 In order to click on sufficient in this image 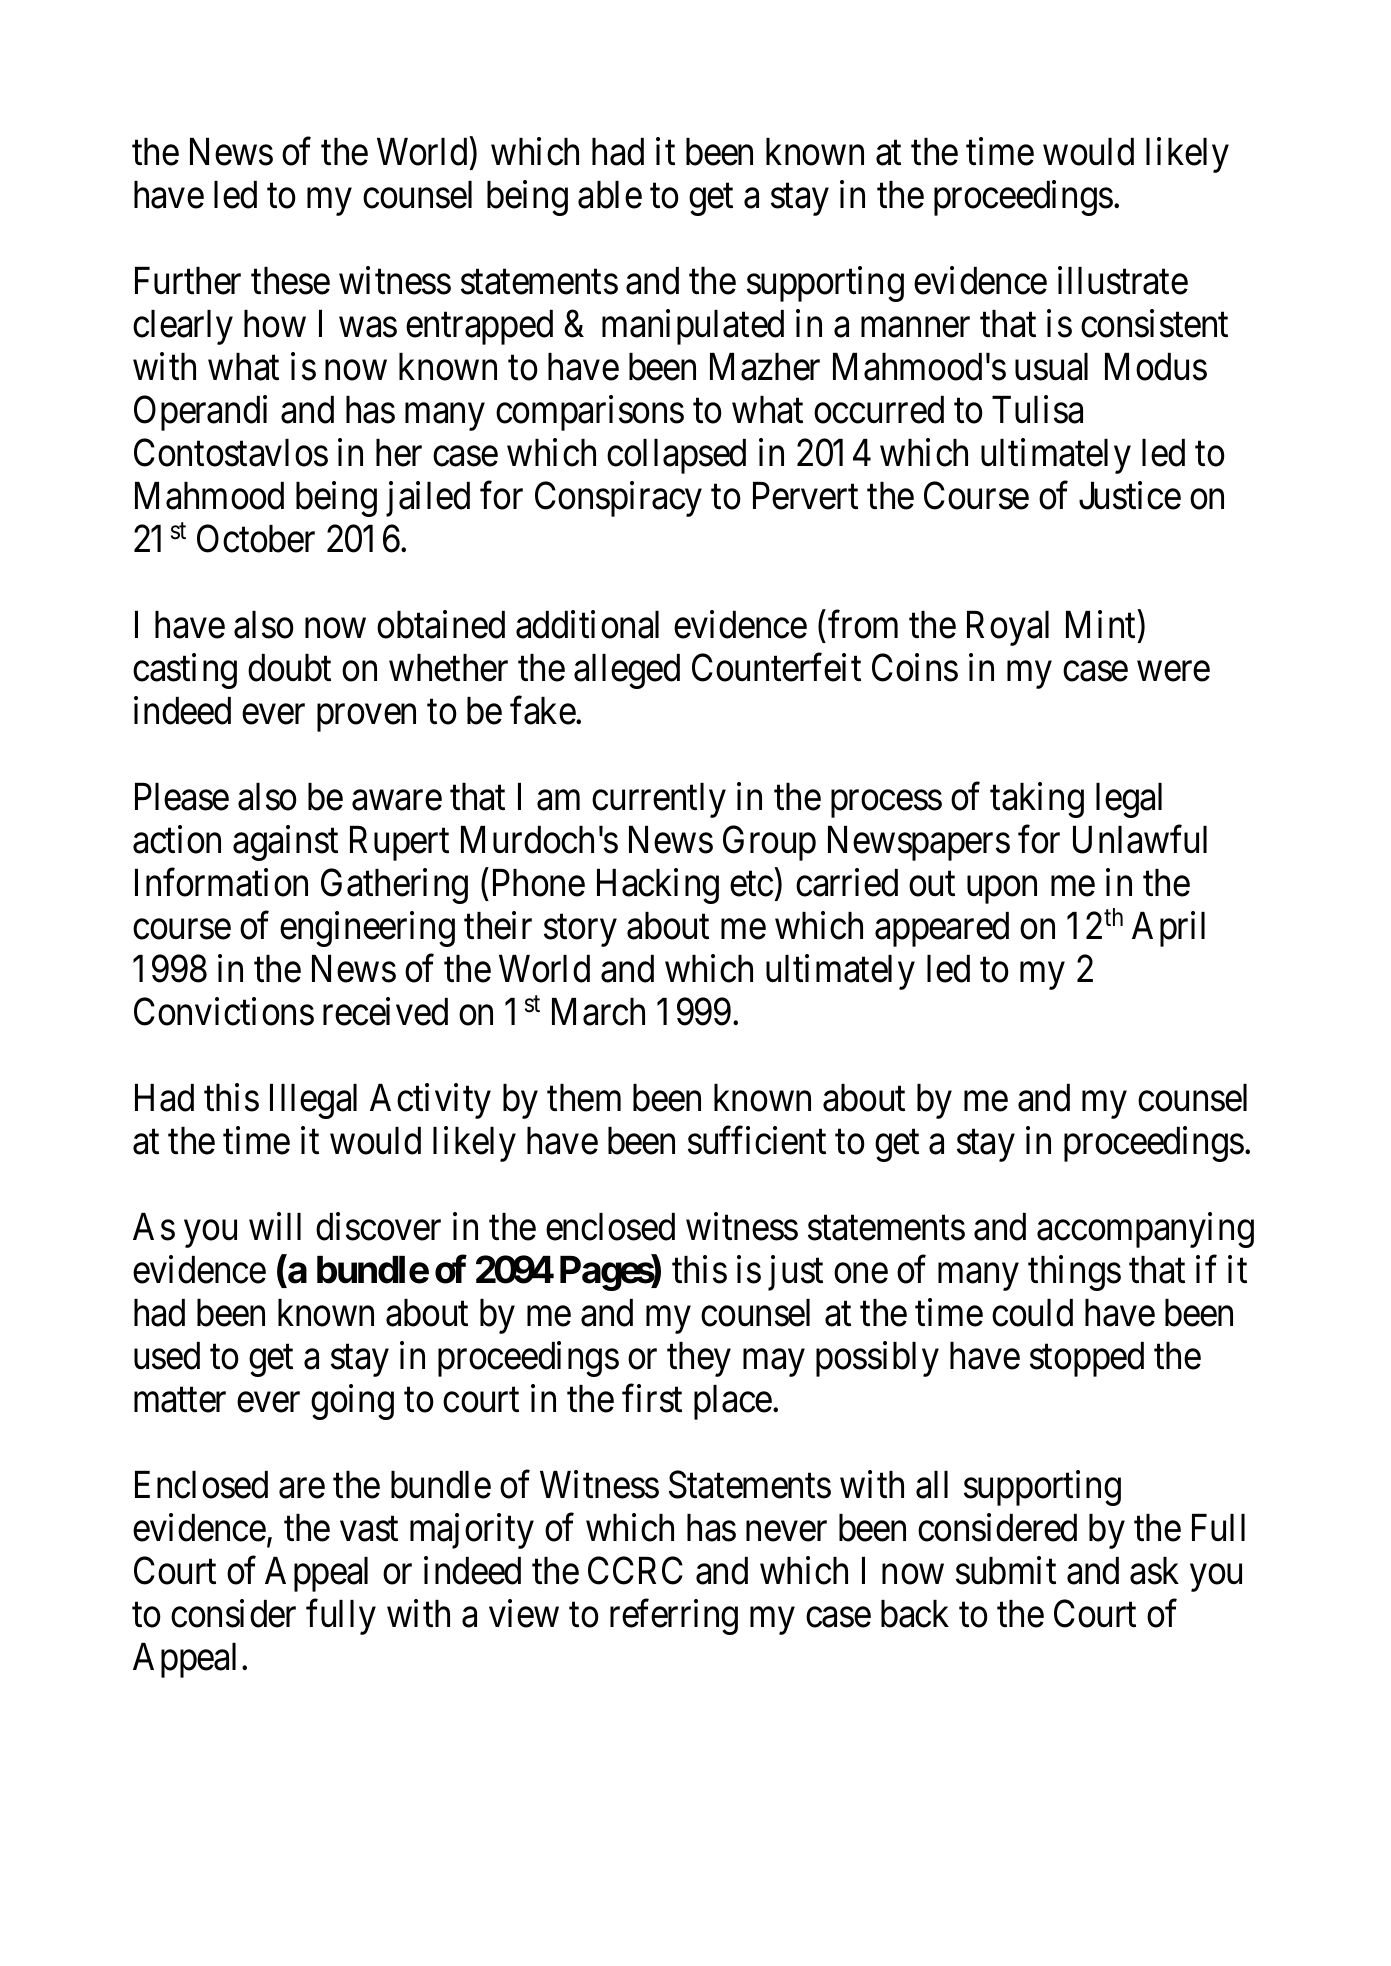, I will do `click(757, 1140)`.
